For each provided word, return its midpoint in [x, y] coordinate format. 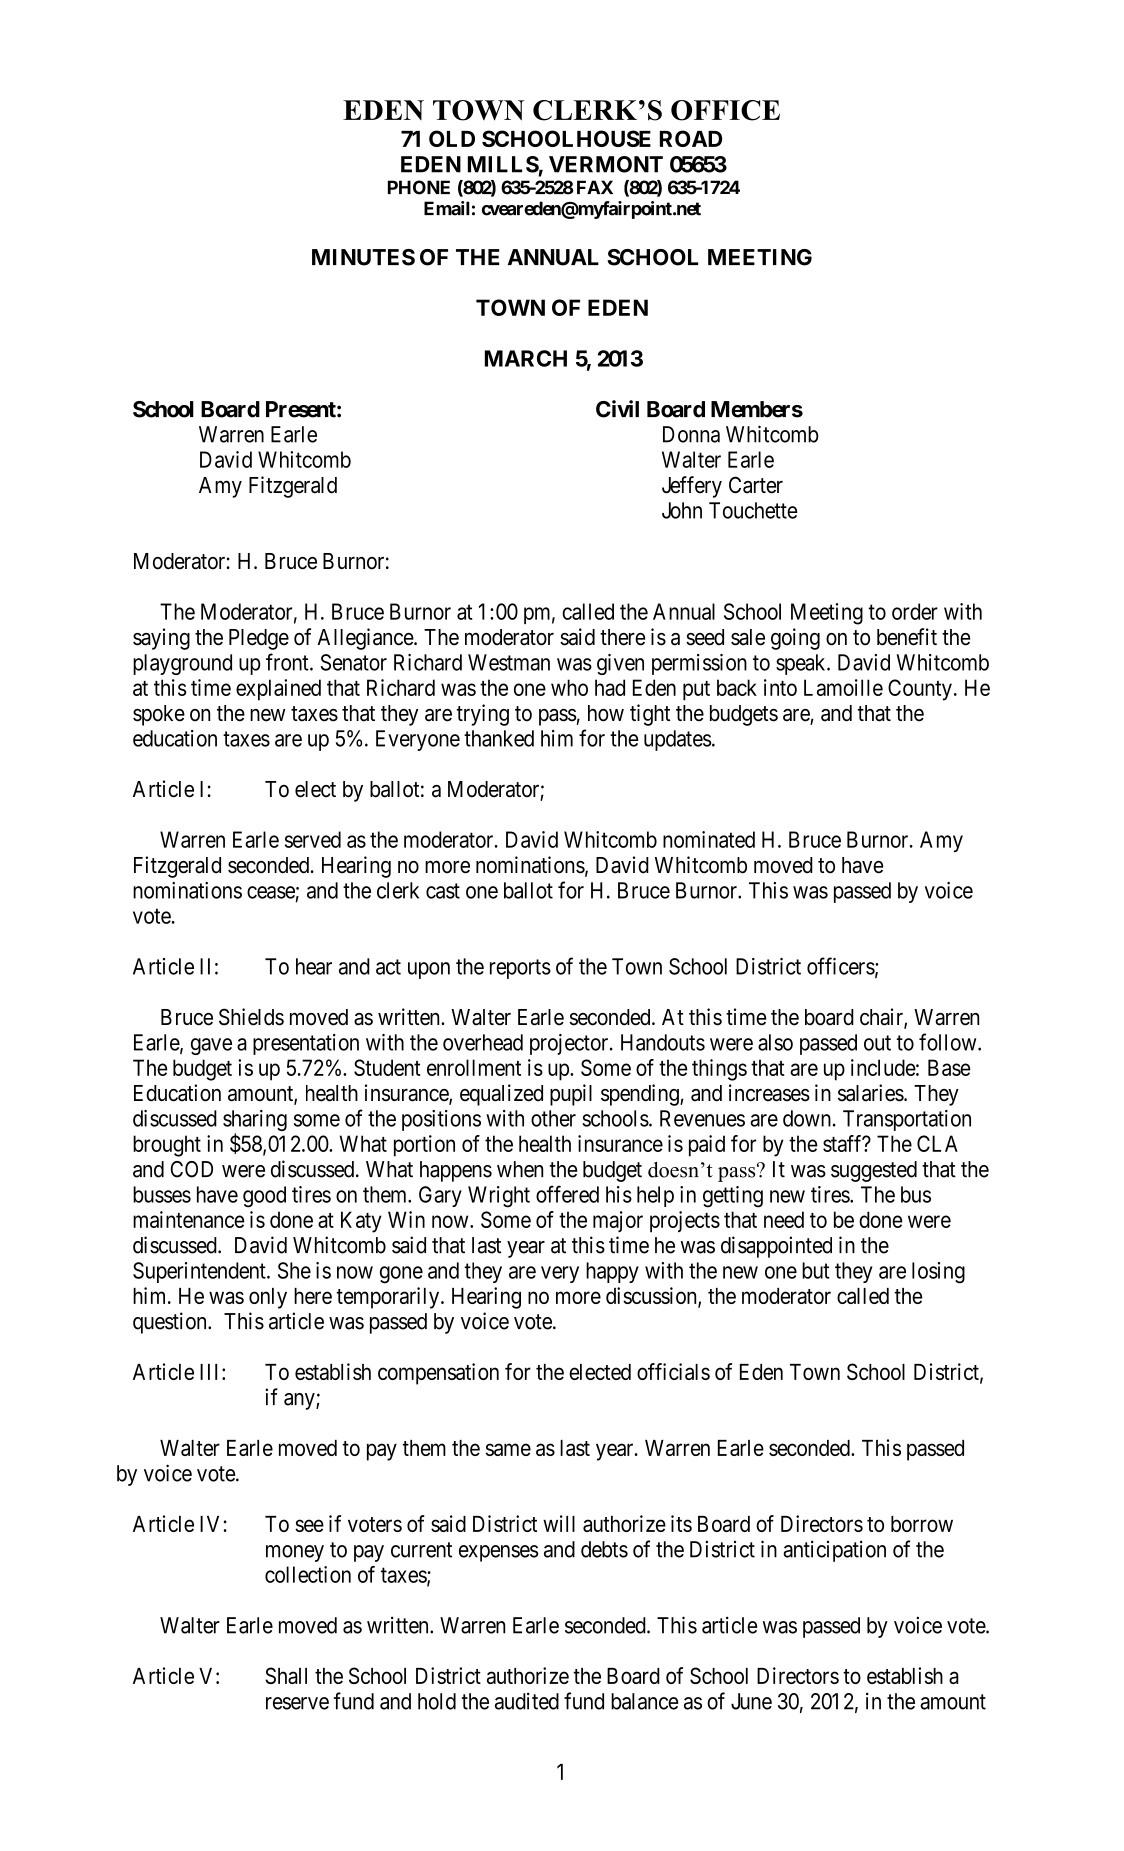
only [268, 1298]
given [620, 664]
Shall [286, 1675]
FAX [595, 187]
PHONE [419, 187]
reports [520, 969]
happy [612, 1272]
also [775, 1042]
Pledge [259, 639]
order [915, 611]
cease [271, 892]
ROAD [691, 138]
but [815, 1270]
